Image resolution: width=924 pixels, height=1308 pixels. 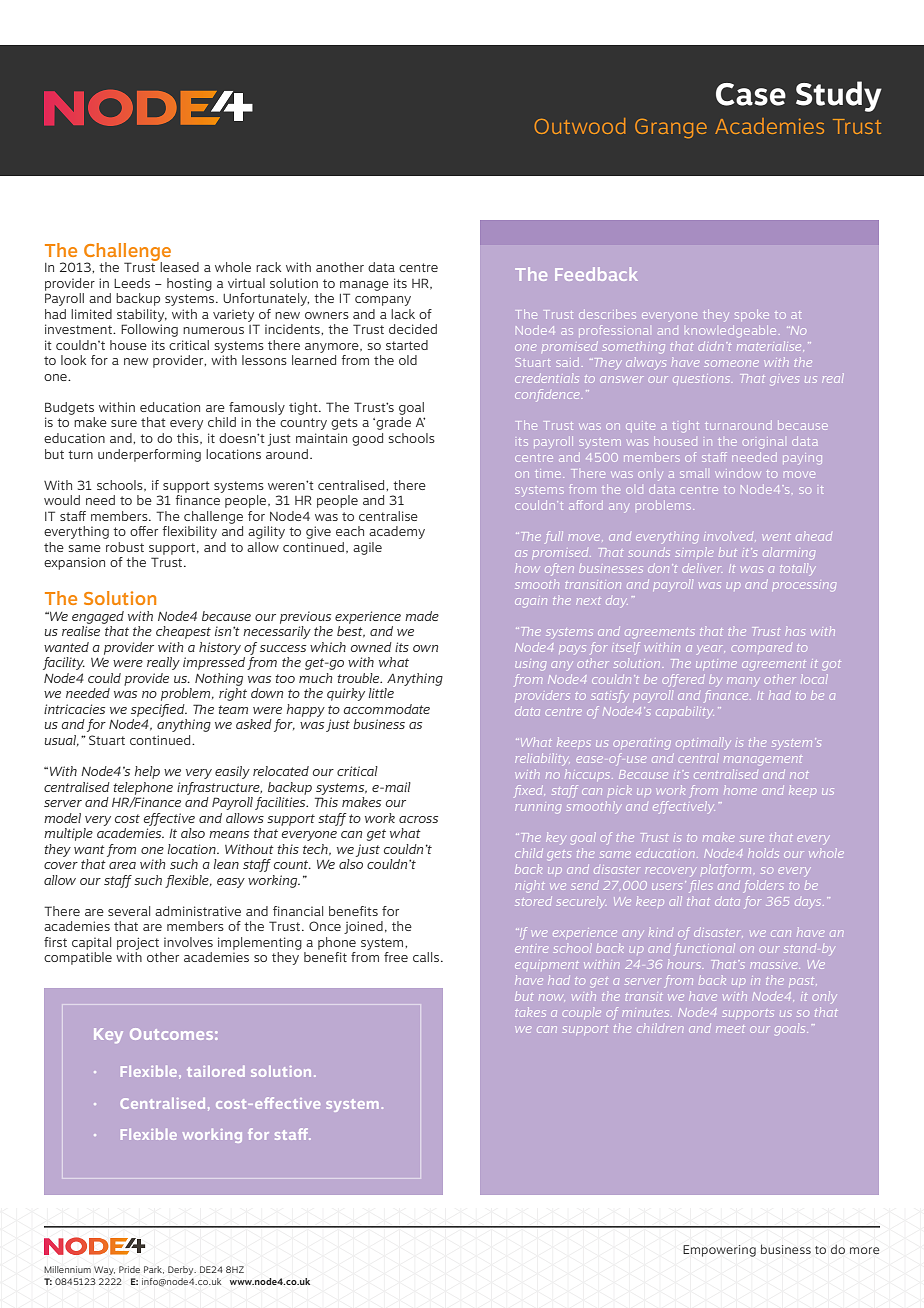 I want to click on Case, so click(x=751, y=94).
